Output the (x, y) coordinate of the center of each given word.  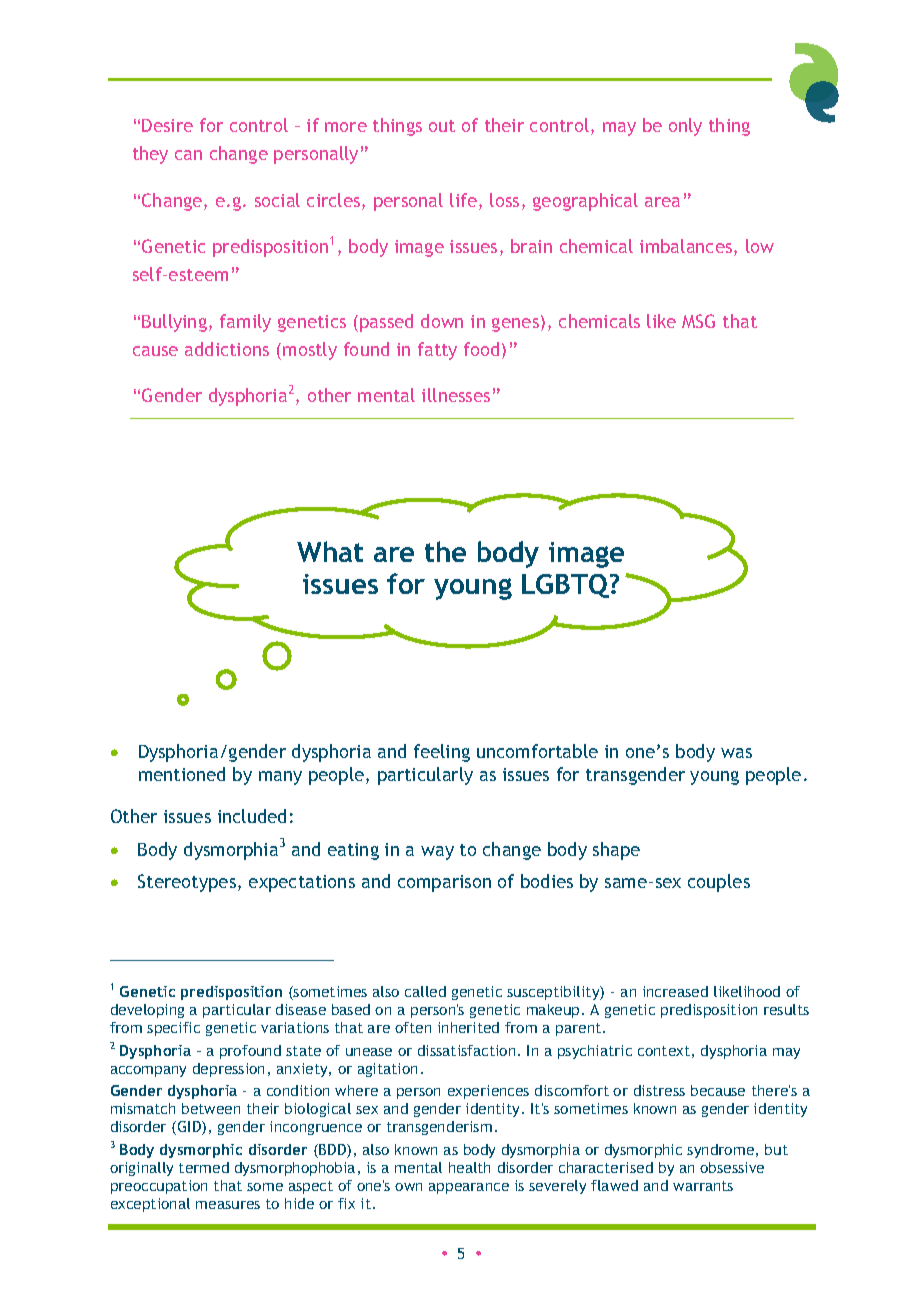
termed (204, 1167)
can (188, 155)
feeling (442, 753)
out (442, 126)
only (685, 127)
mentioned (182, 774)
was (736, 753)
